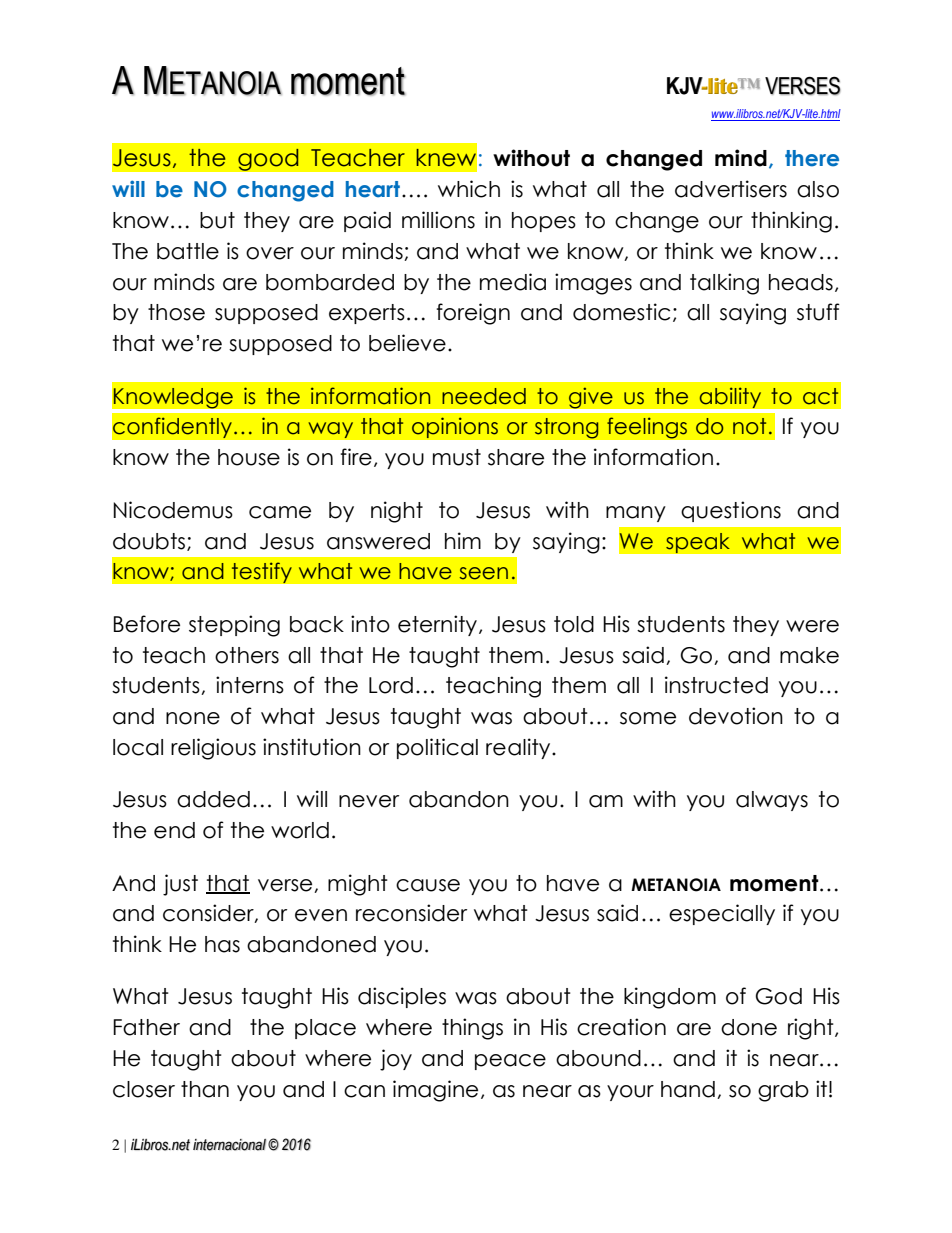 Image resolution: width=952 pixels, height=1233 pixels. I want to click on especially, so click(722, 914).
